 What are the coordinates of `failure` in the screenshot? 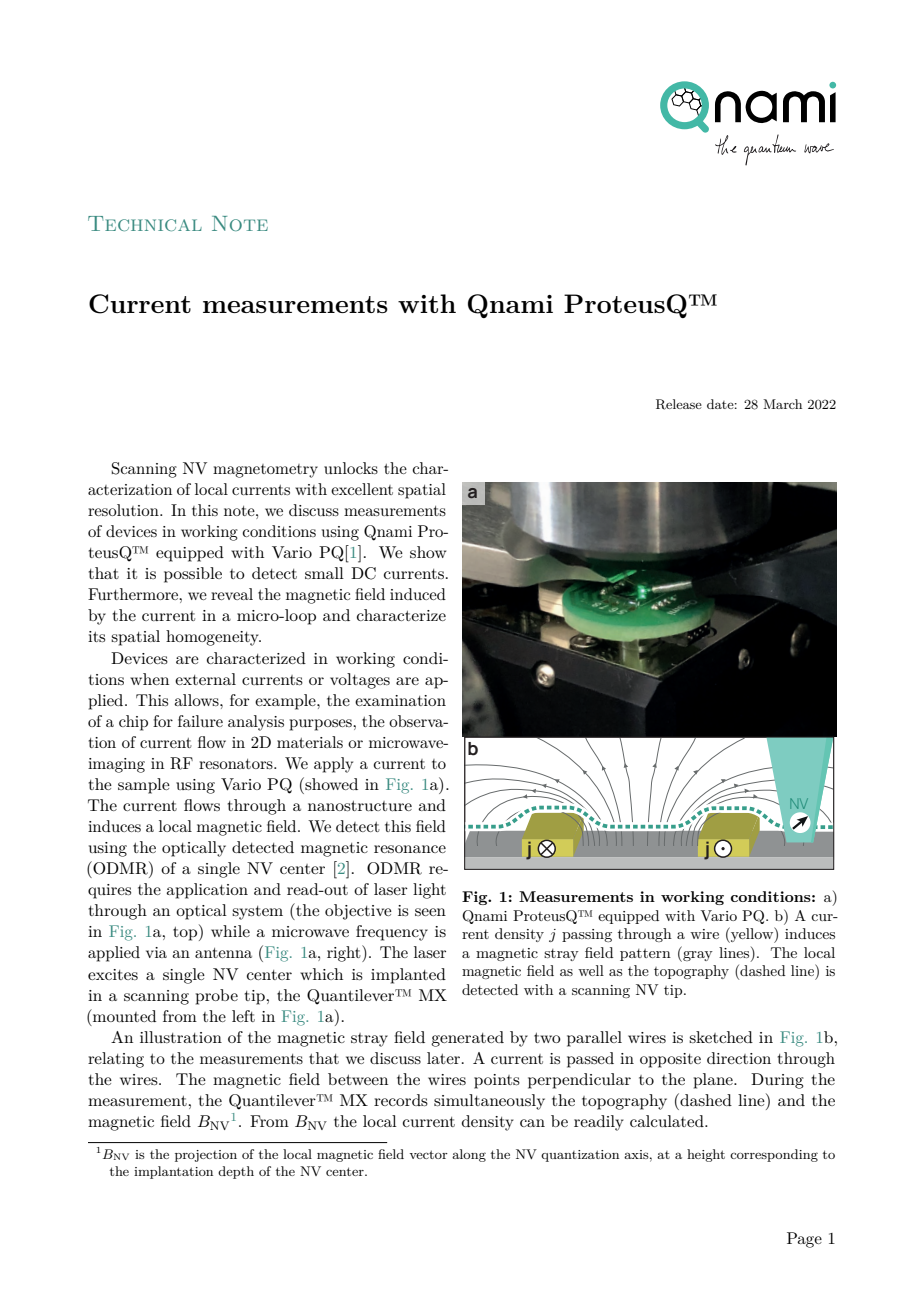 It's located at (200, 721).
